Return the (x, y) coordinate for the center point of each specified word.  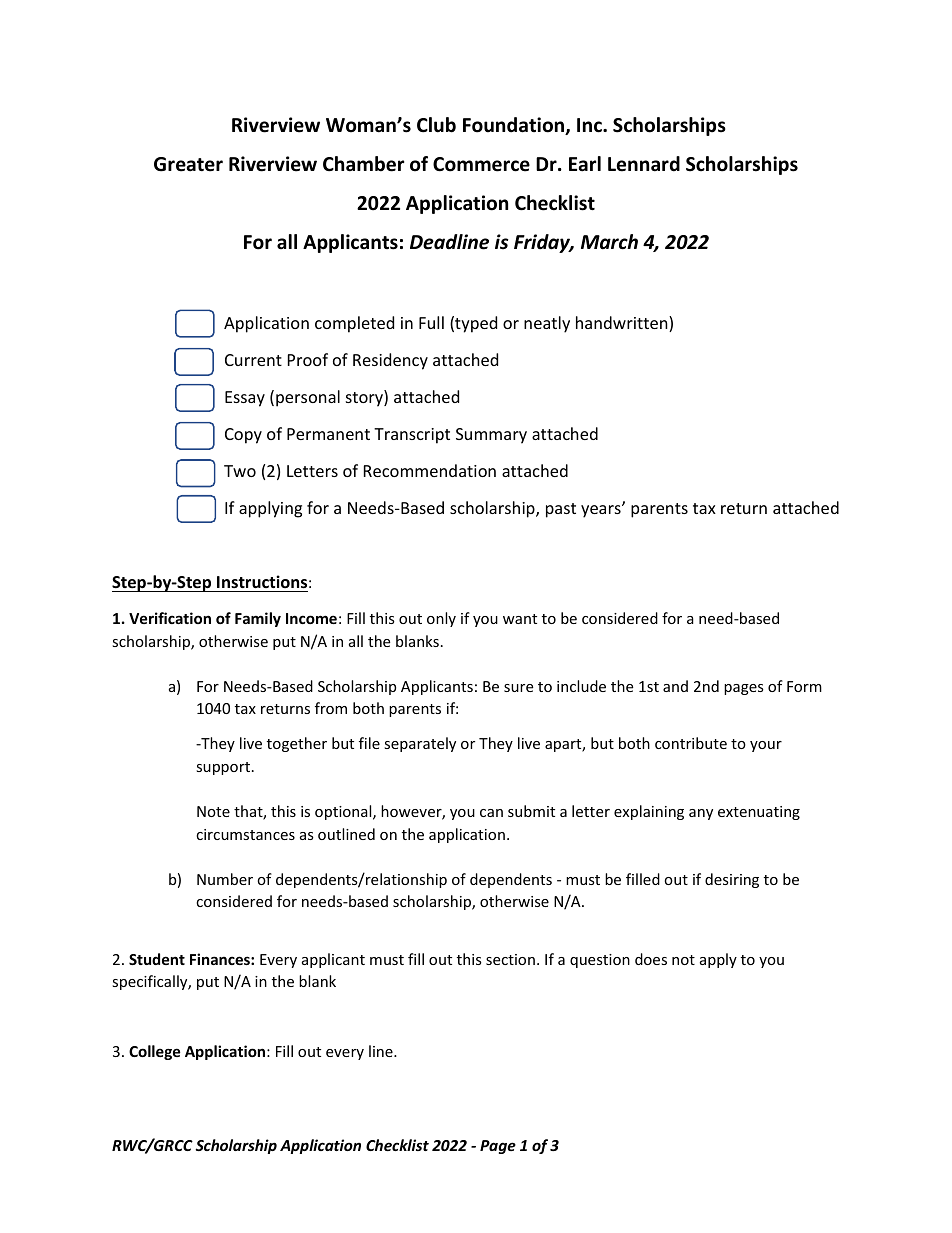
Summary (491, 436)
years (602, 511)
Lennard (644, 164)
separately (420, 744)
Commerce (481, 164)
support (223, 768)
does (651, 959)
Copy (243, 436)
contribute (691, 743)
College (155, 1052)
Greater (188, 164)
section (510, 959)
